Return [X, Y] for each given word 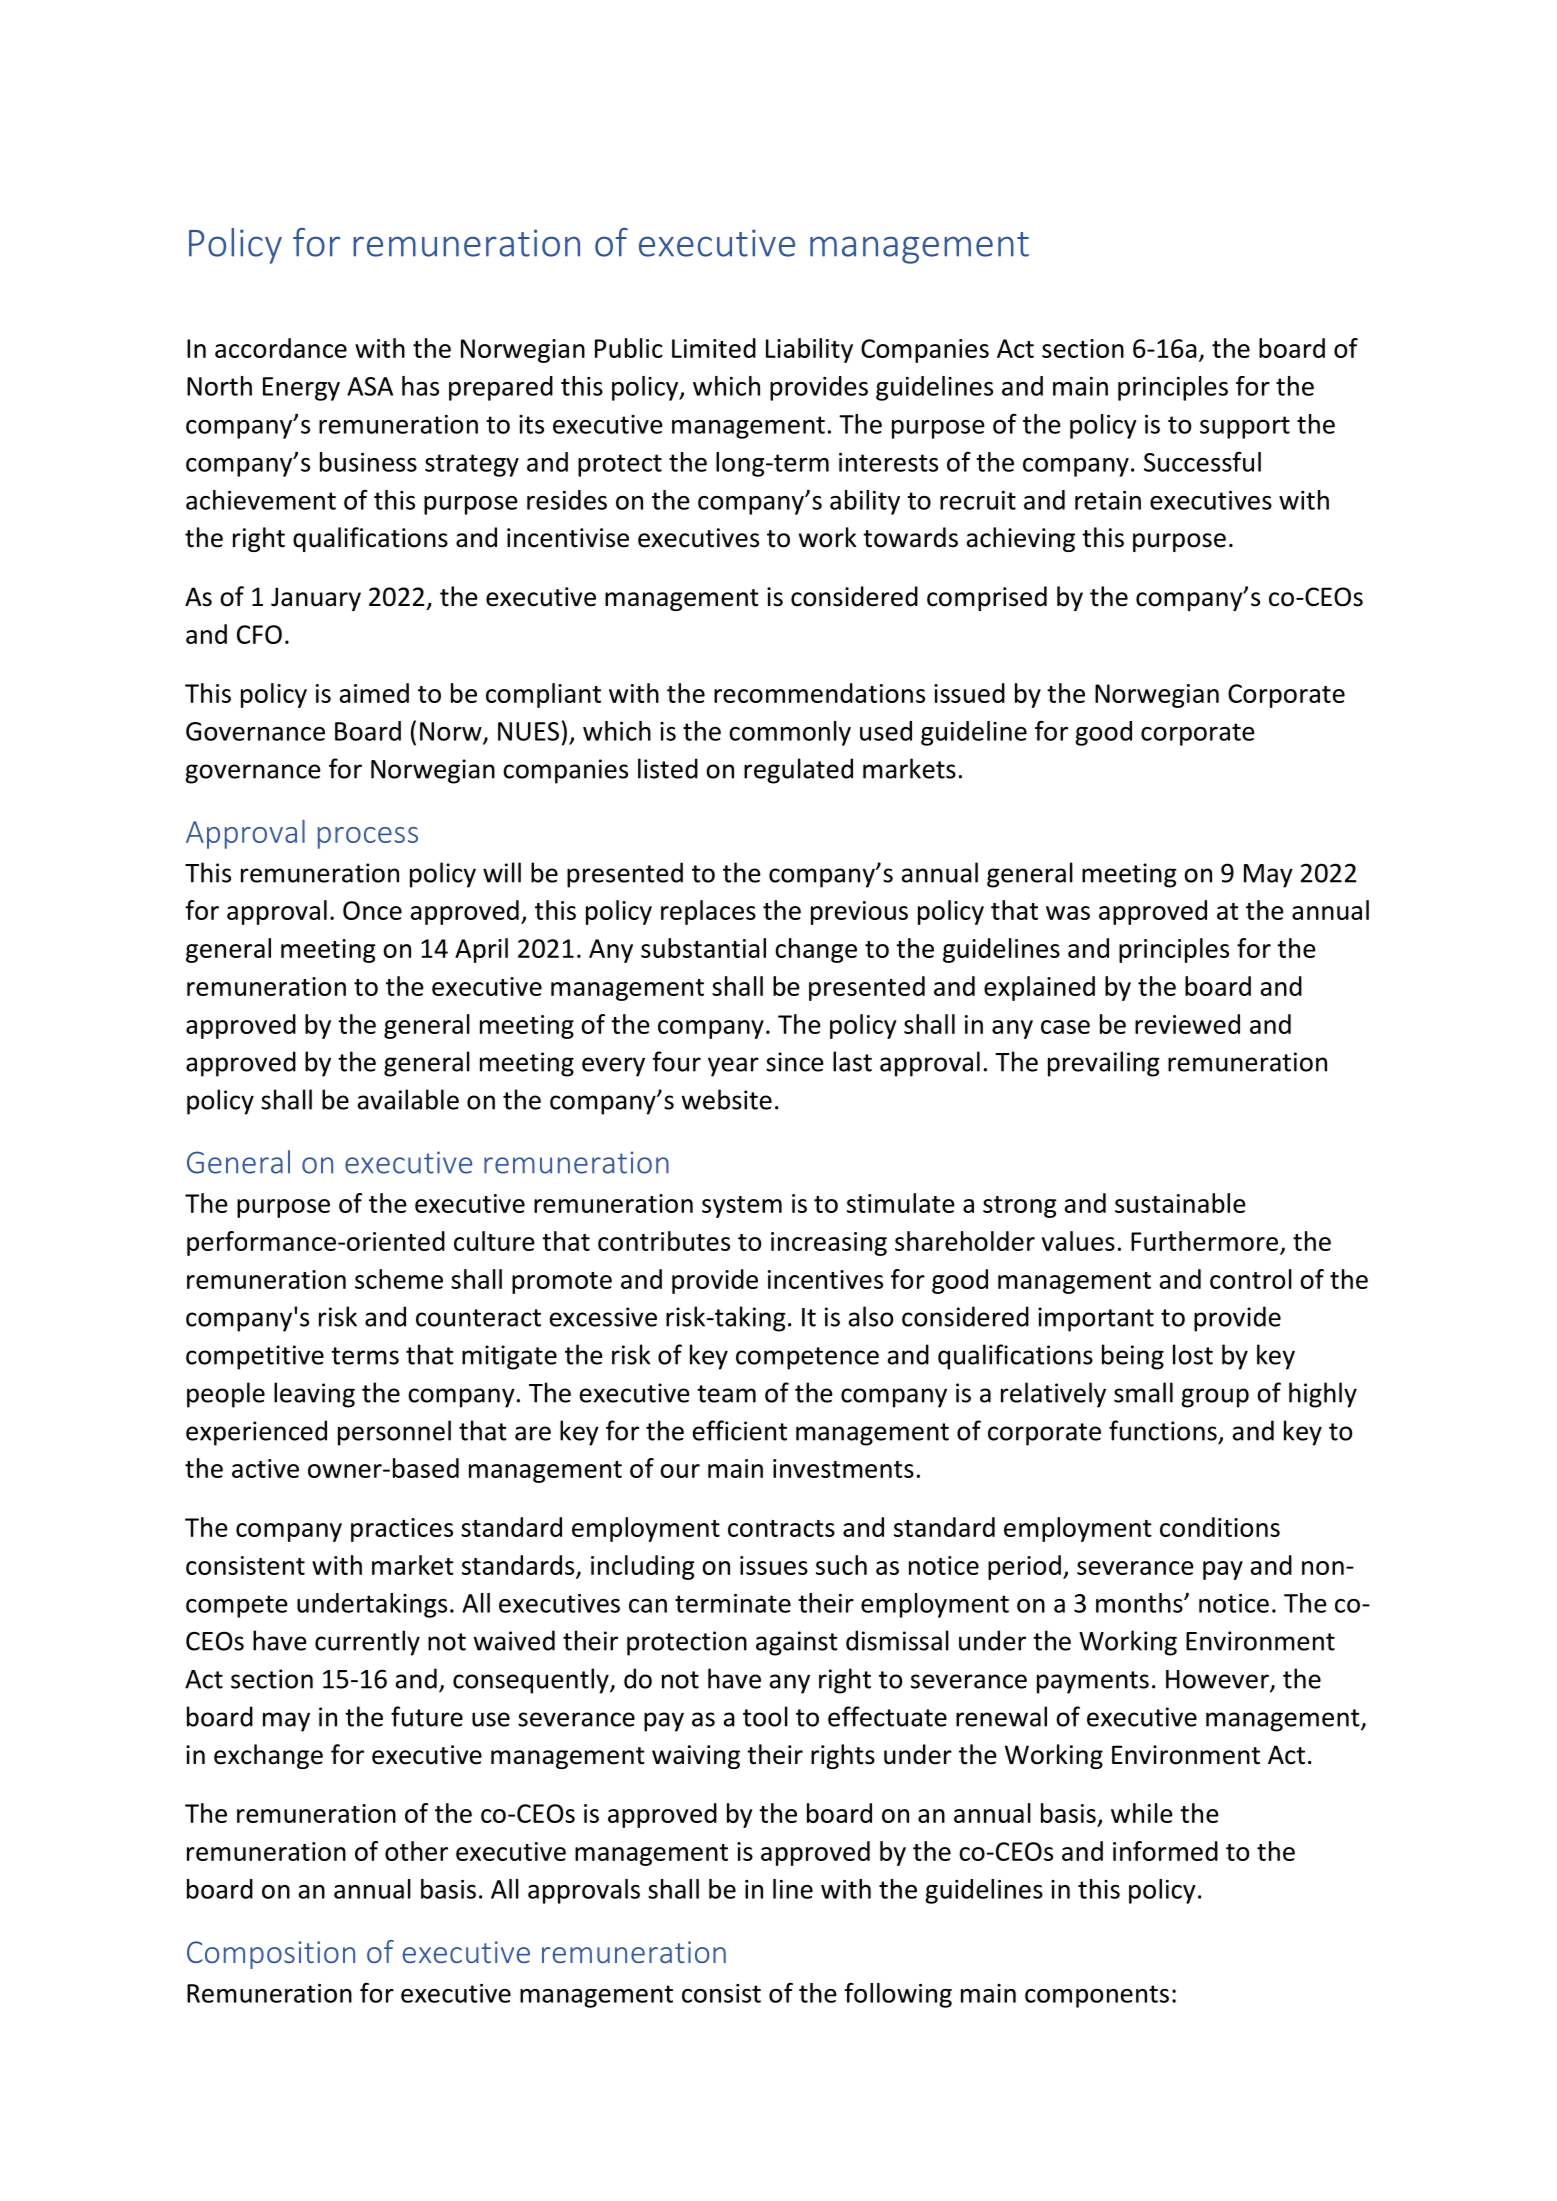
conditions [1220, 1527]
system [742, 1207]
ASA [370, 386]
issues [774, 1565]
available [408, 1099]
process [368, 838]
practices [402, 1530]
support [1245, 427]
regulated [798, 771]
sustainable [1180, 1203]
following [898, 1995]
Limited [714, 348]
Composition [271, 1955]
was [1068, 913]
